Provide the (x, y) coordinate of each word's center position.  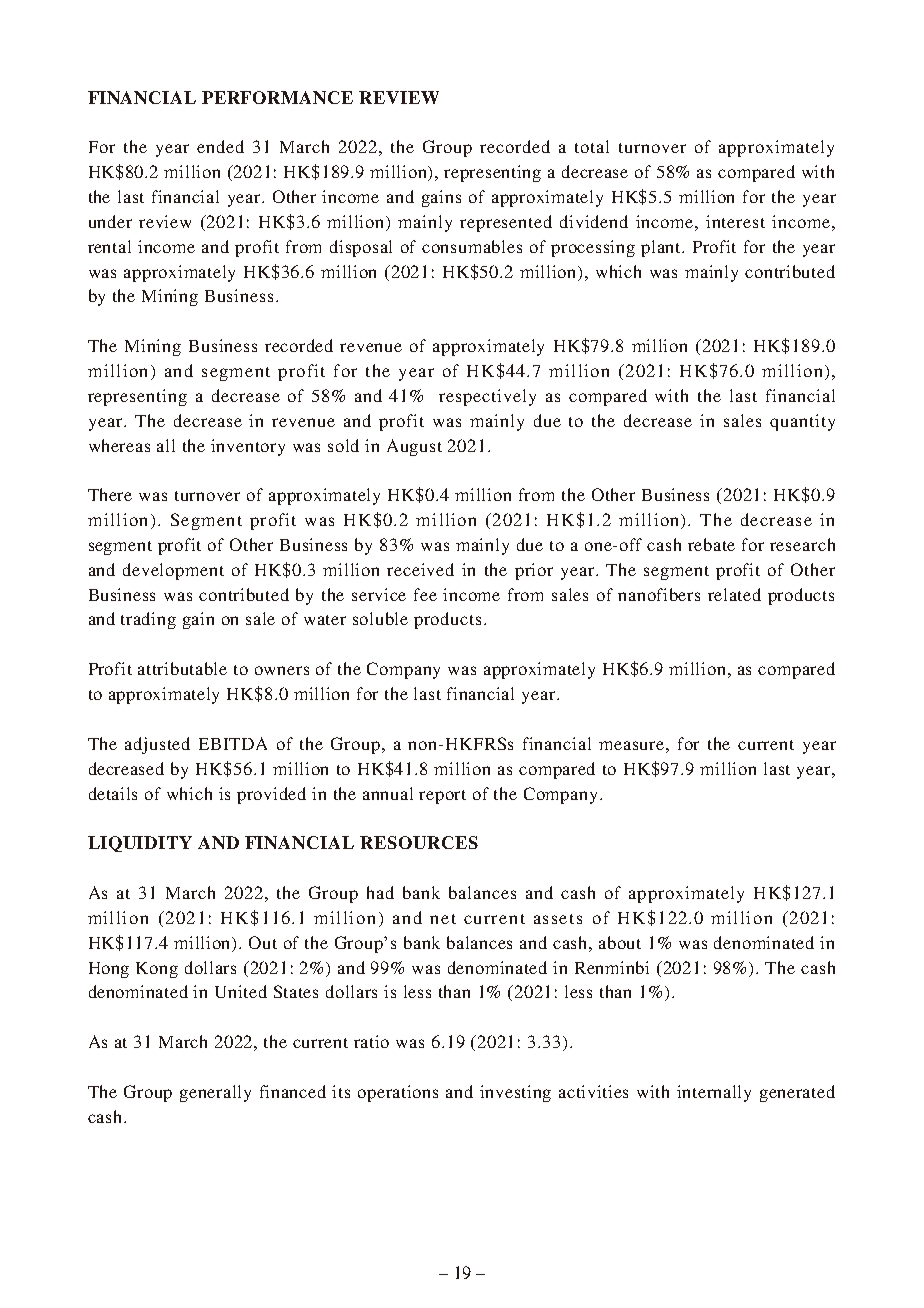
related (734, 594)
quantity (802, 422)
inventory (248, 447)
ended (220, 146)
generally (215, 1093)
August (414, 447)
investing (515, 1093)
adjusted (157, 745)
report (442, 797)
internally (714, 1093)
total (592, 146)
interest (735, 221)
